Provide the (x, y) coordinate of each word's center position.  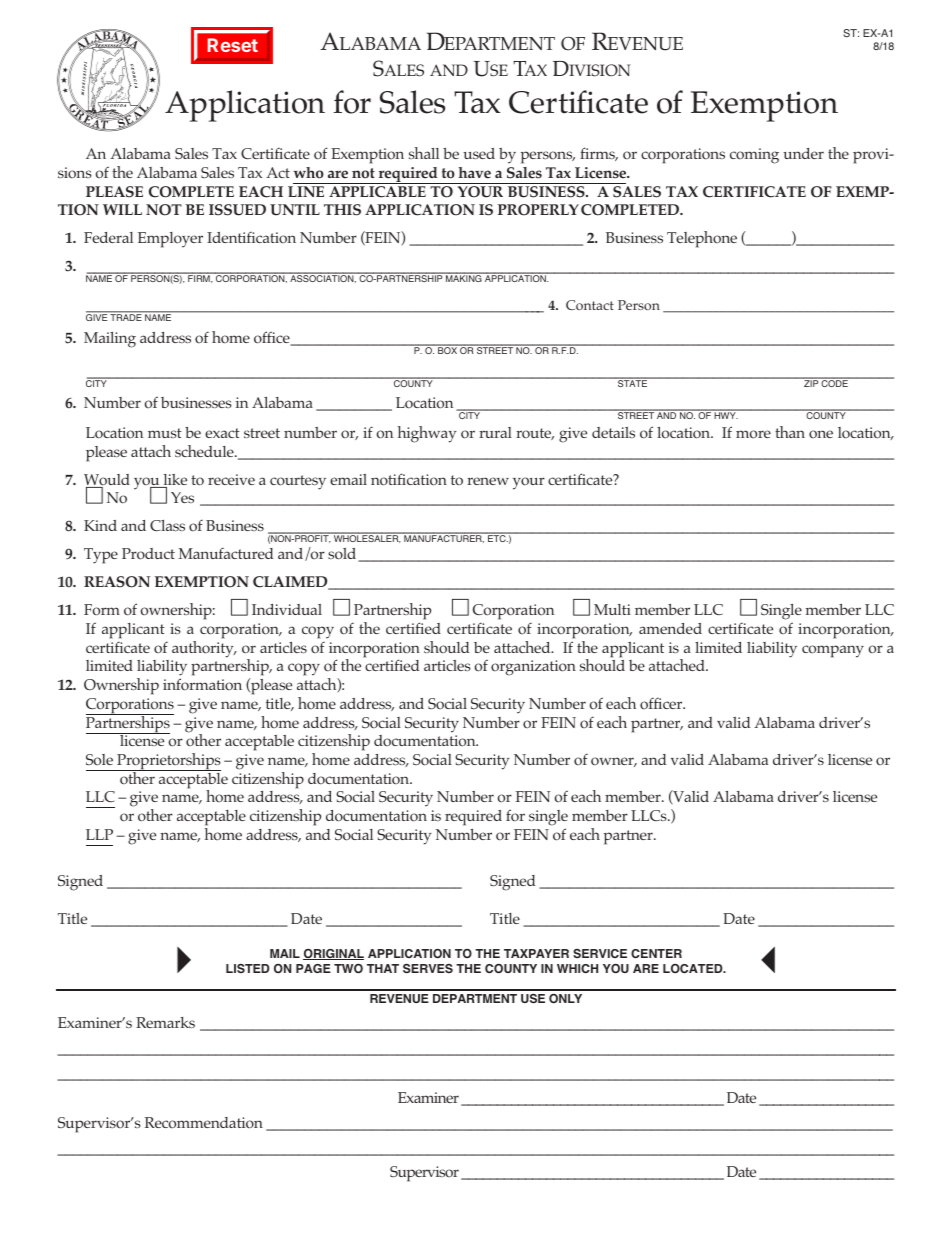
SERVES (428, 968)
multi (612, 609)
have (474, 173)
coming (754, 156)
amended (670, 628)
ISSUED (237, 210)
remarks (165, 1022)
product (148, 554)
